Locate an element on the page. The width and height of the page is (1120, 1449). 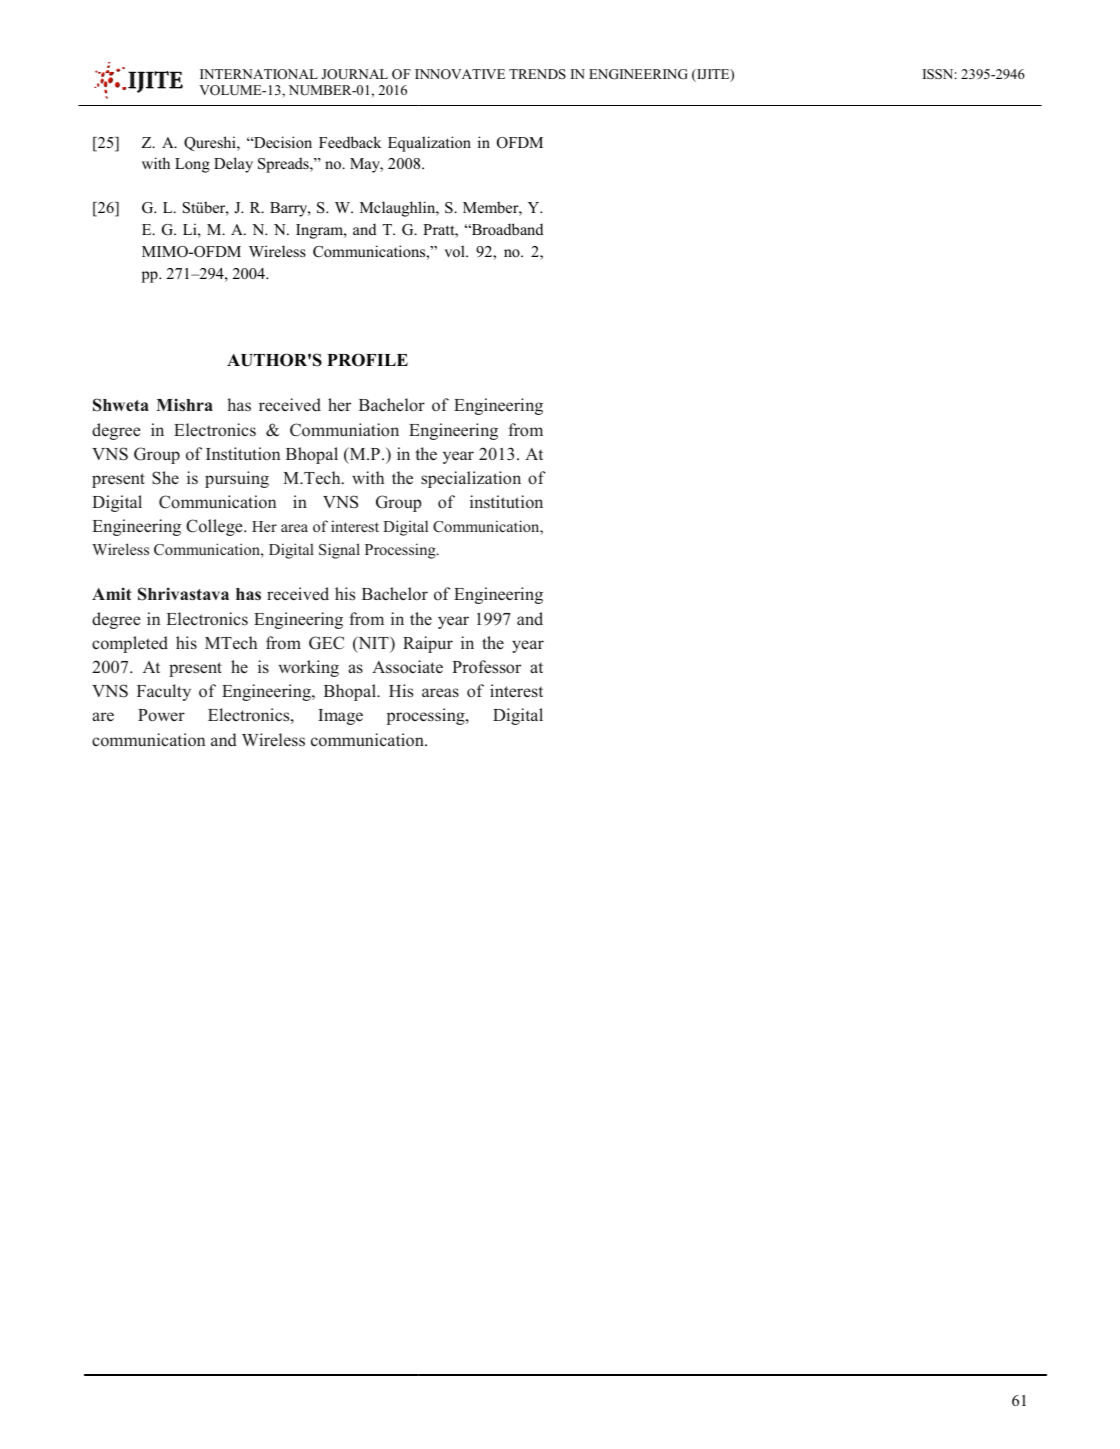
Amit is located at coordinates (112, 593).
